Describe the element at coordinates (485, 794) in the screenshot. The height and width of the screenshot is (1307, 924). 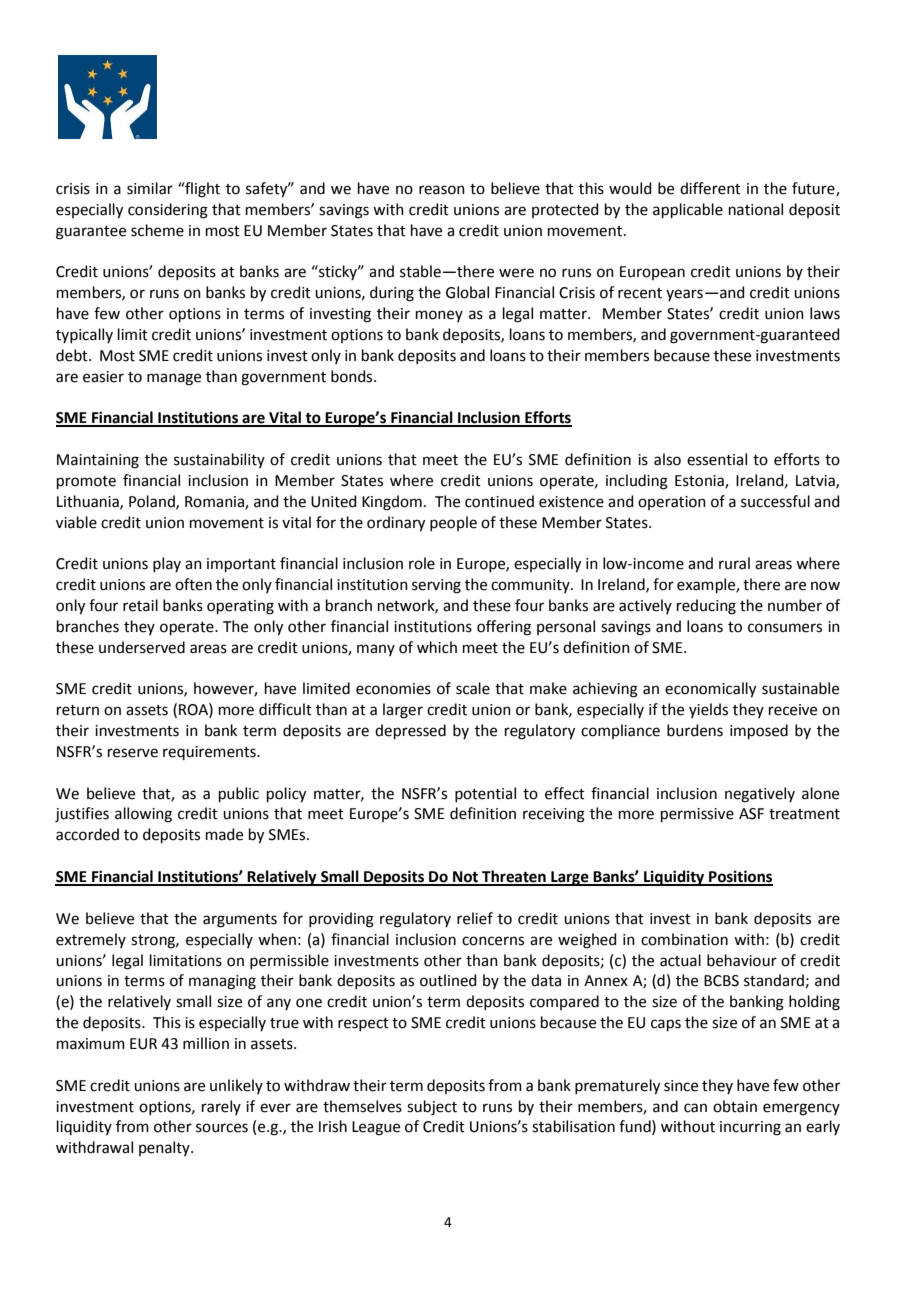
I see `potential` at that location.
